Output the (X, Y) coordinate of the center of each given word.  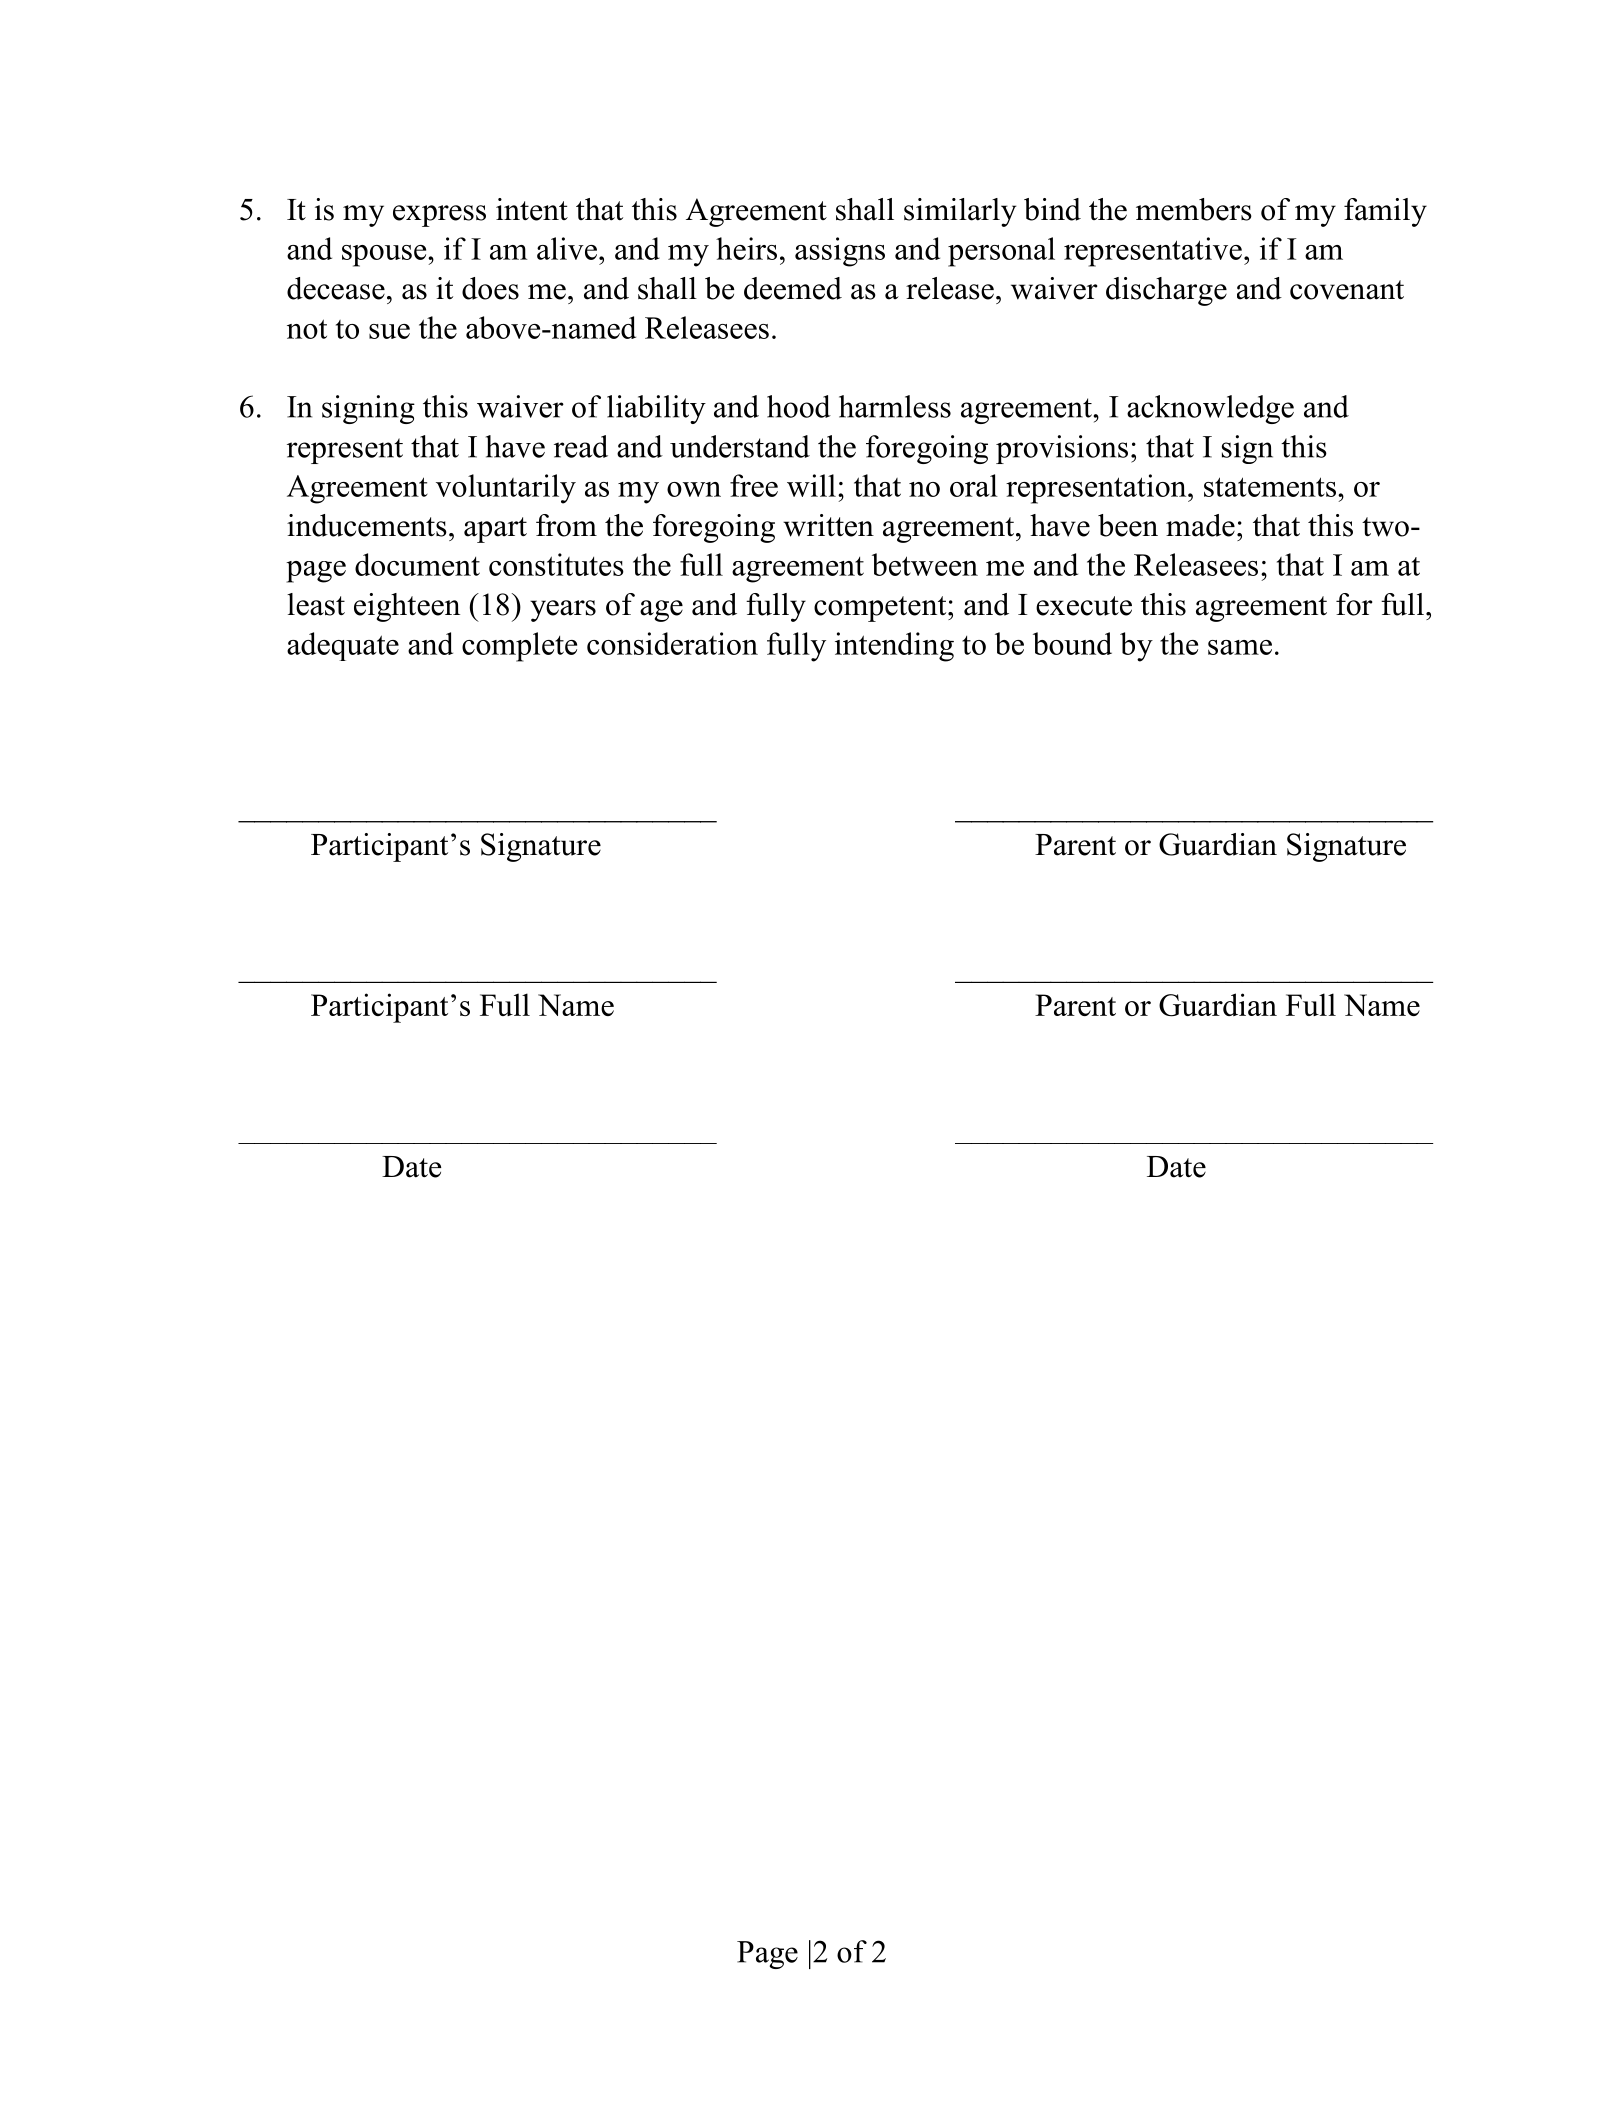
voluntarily (506, 489)
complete (519, 647)
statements (1270, 487)
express (439, 216)
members (1194, 209)
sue (389, 331)
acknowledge (1210, 409)
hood (799, 406)
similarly (960, 212)
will (811, 485)
